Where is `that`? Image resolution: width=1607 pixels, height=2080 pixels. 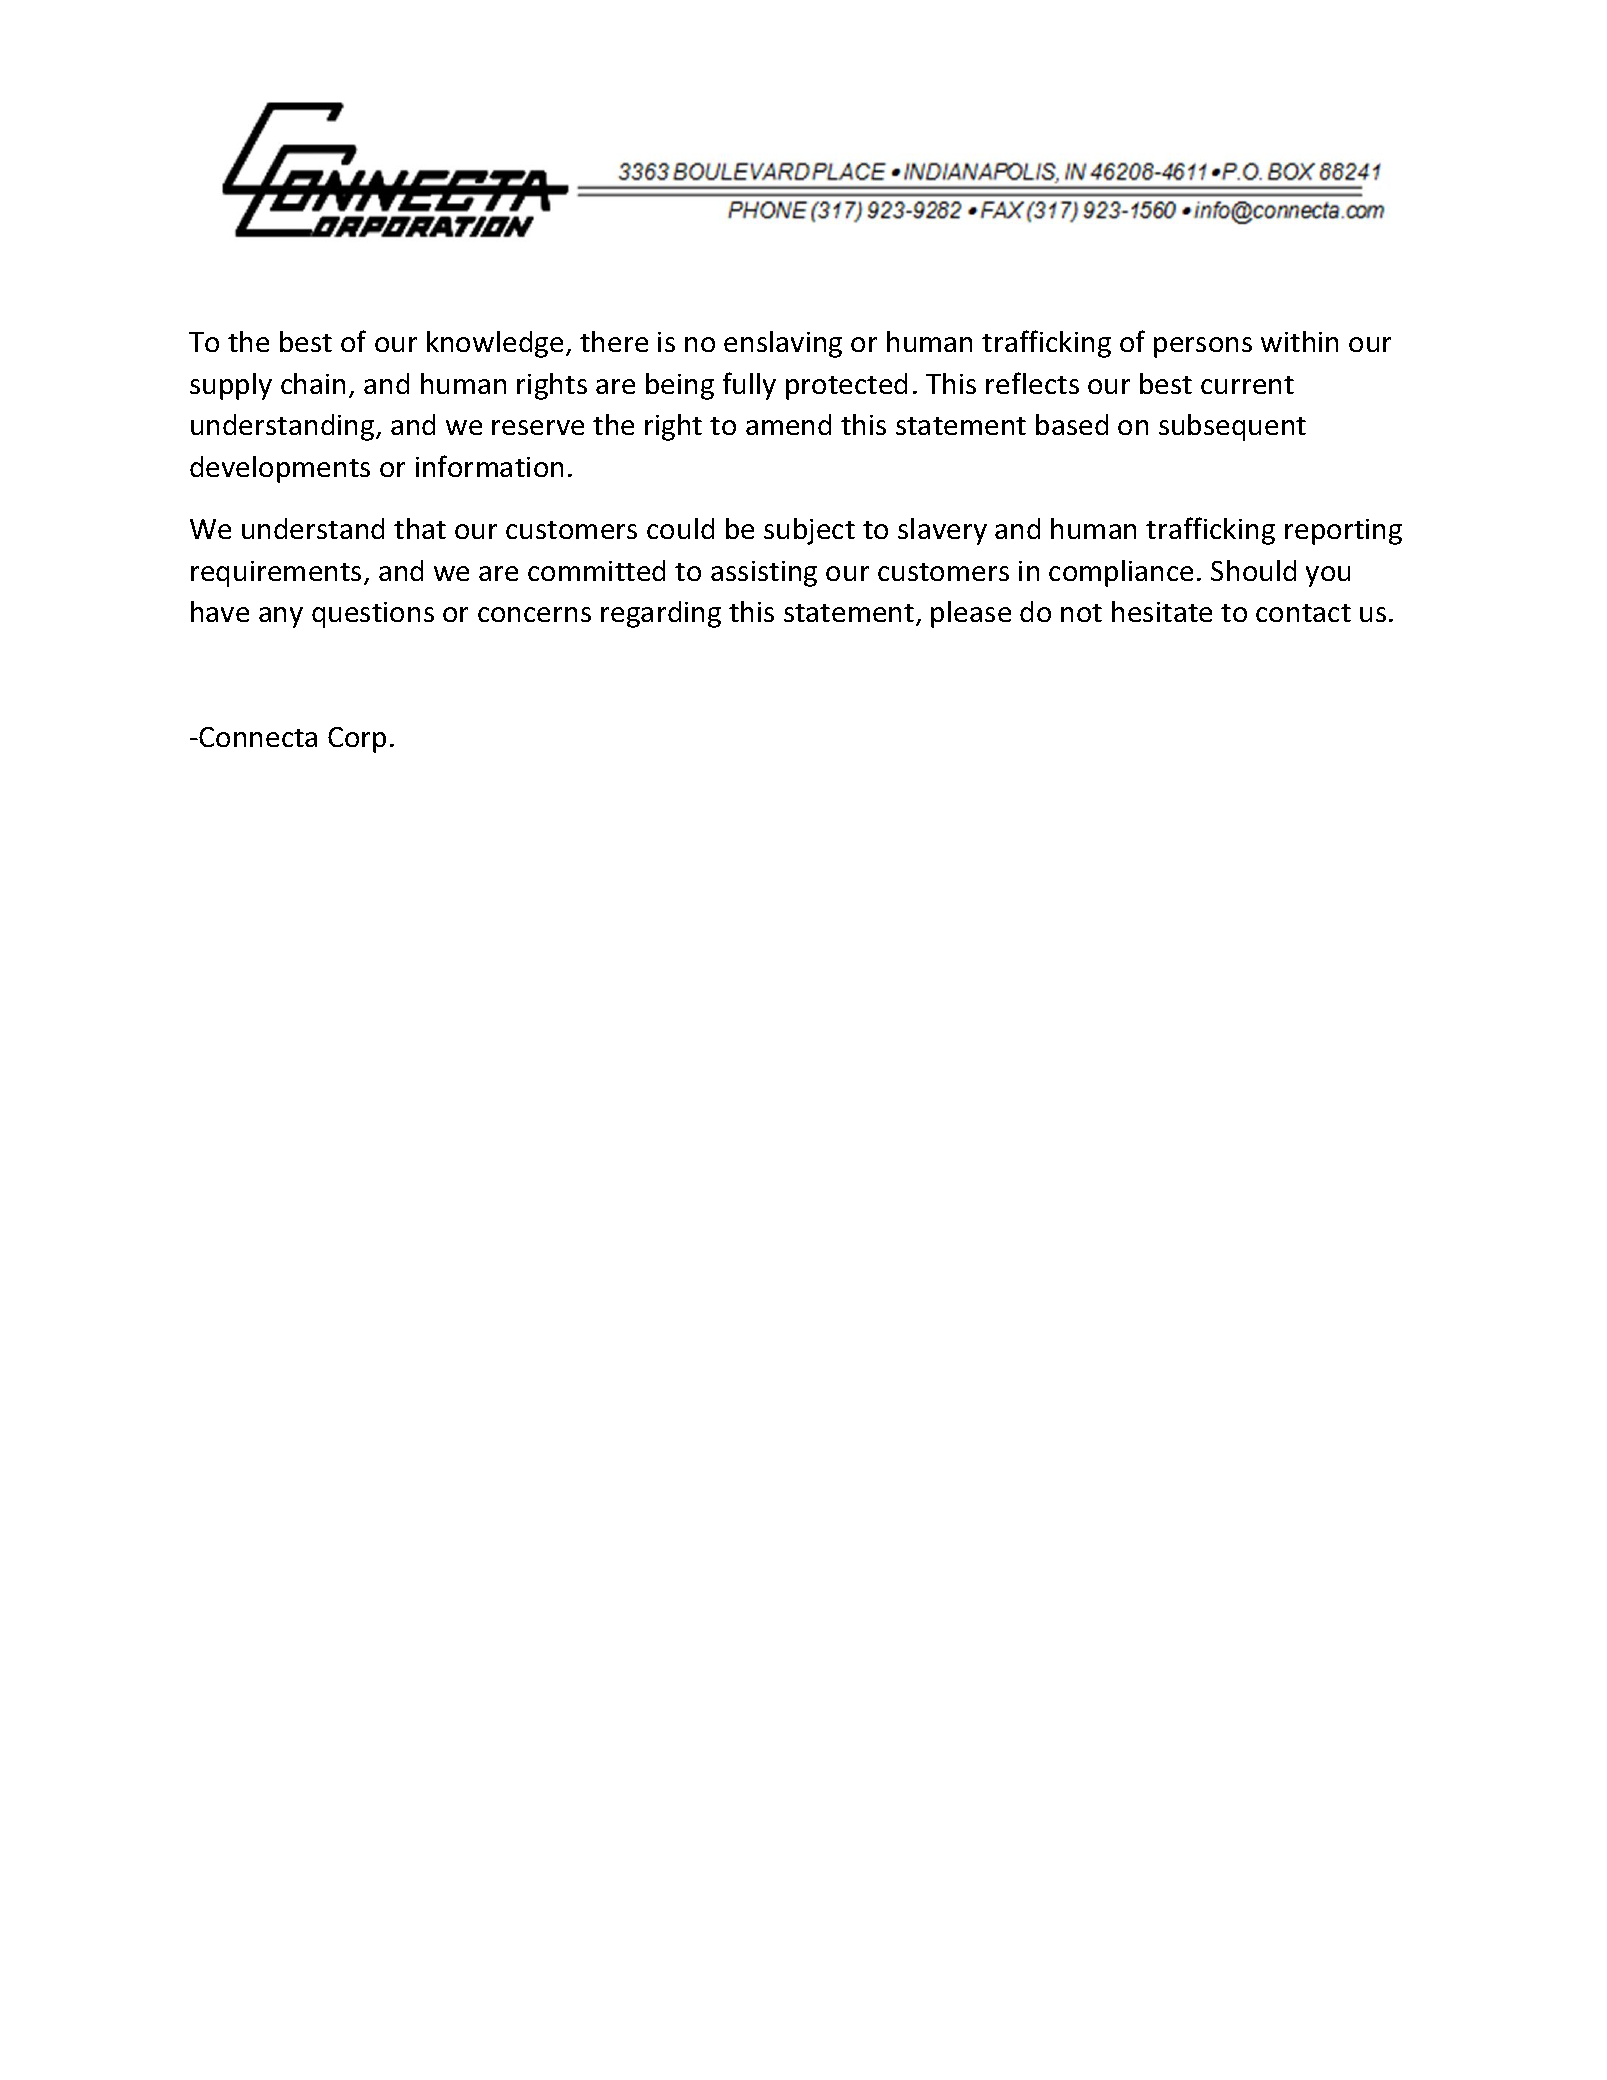 that is located at coordinates (420, 528).
